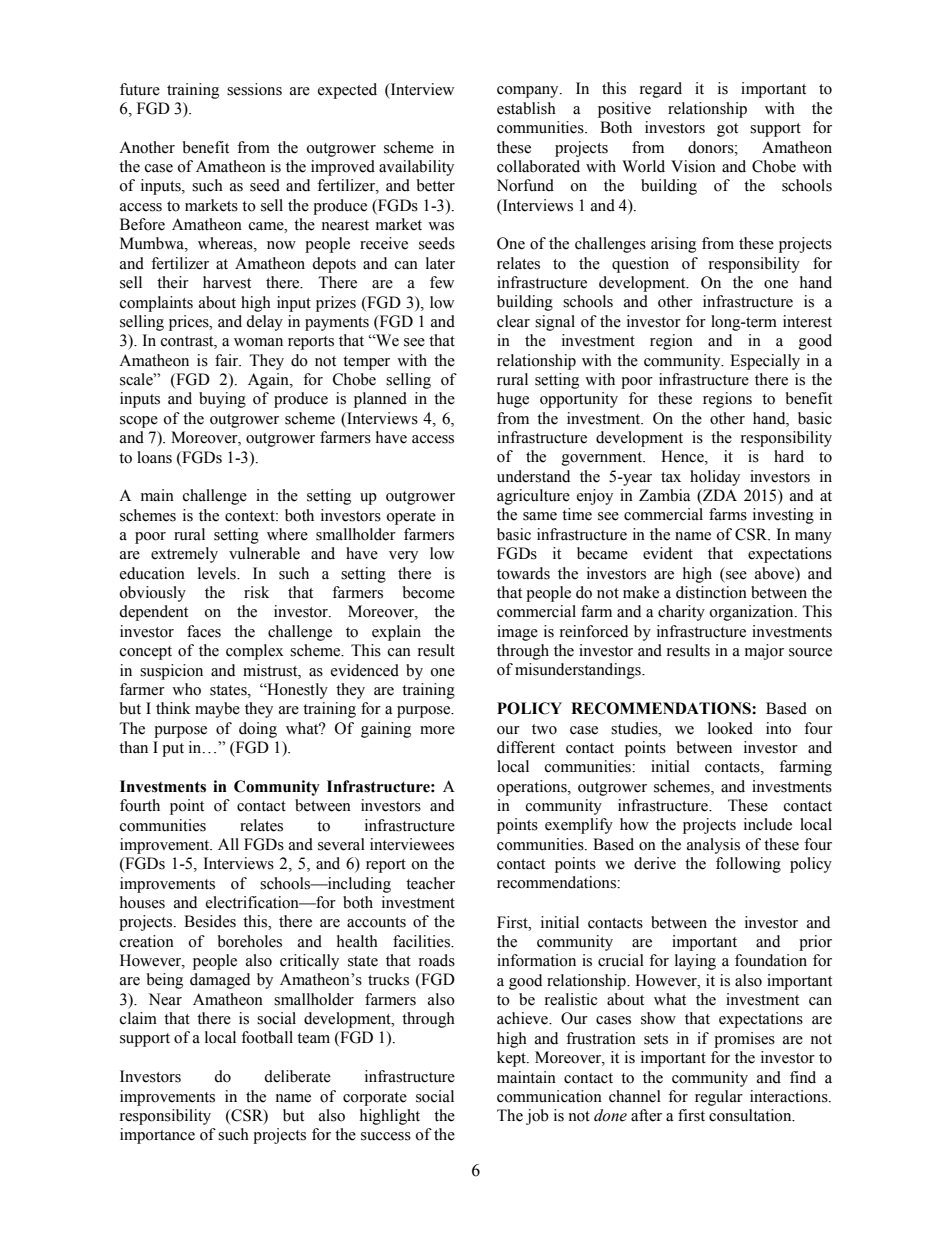 The height and width of the screenshot is (1233, 952). Describe the element at coordinates (210, 921) in the screenshot. I see `Besides` at that location.
